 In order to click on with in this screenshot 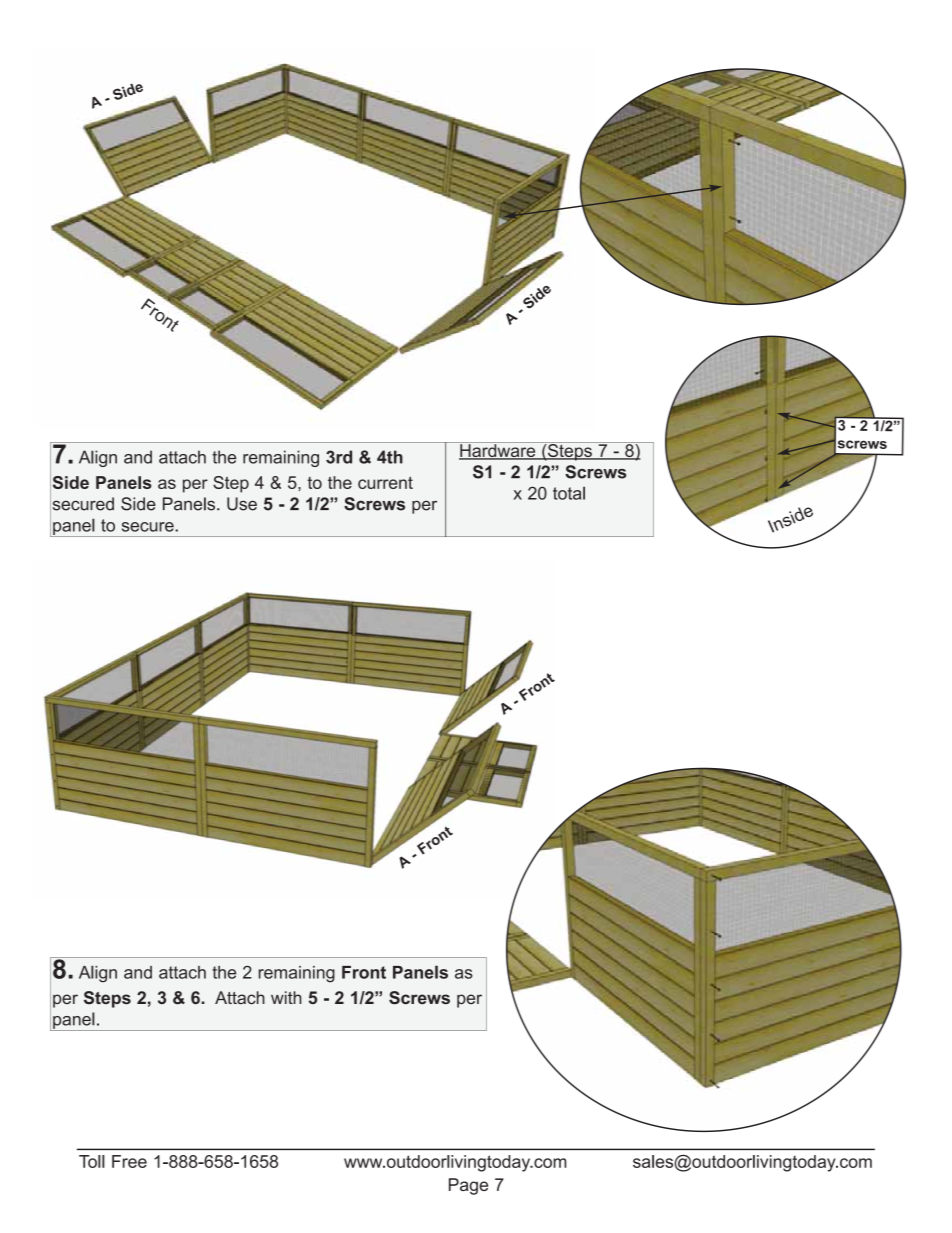, I will do `click(286, 997)`.
